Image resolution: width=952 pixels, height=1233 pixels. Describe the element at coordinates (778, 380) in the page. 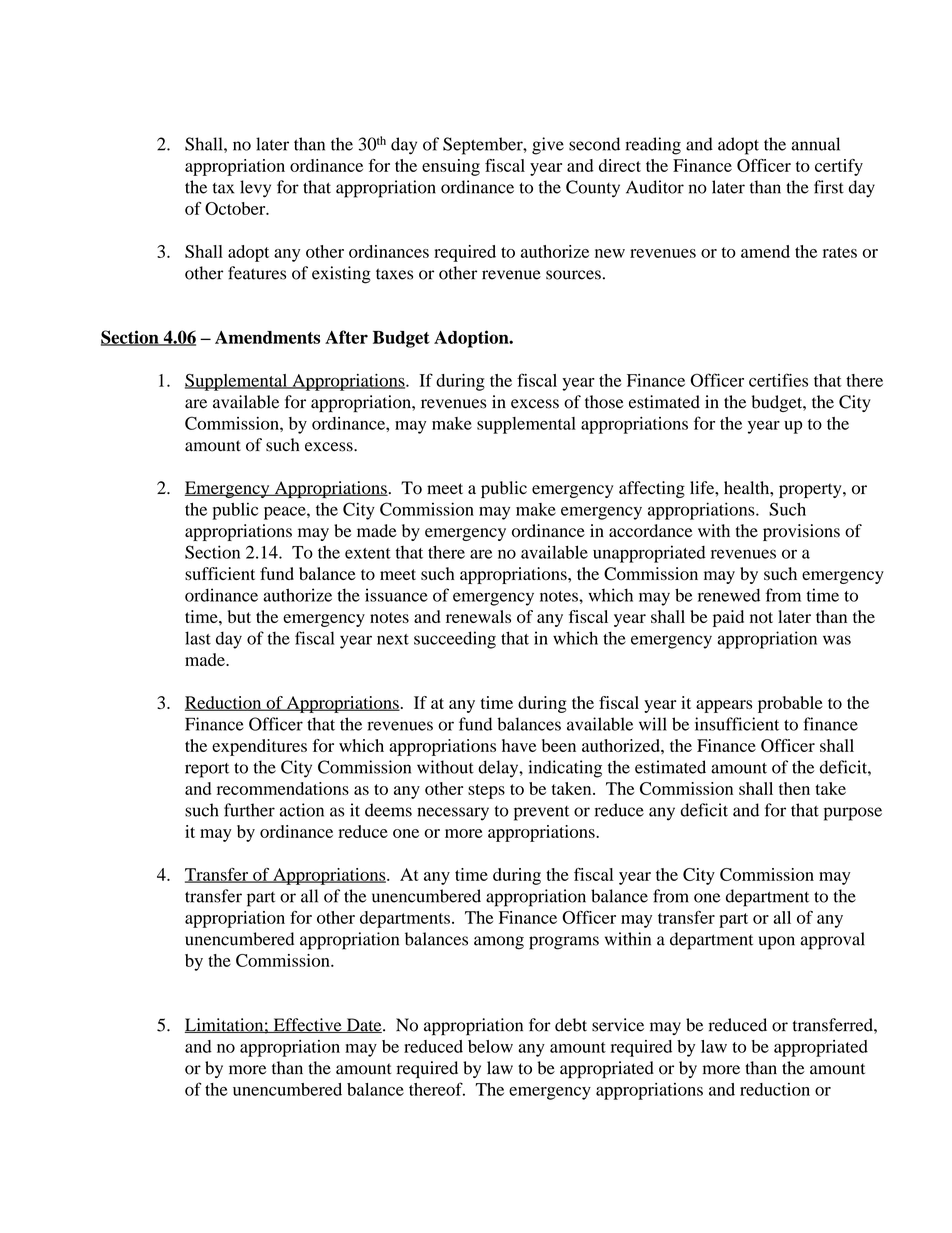

I see `certifies` at that location.
